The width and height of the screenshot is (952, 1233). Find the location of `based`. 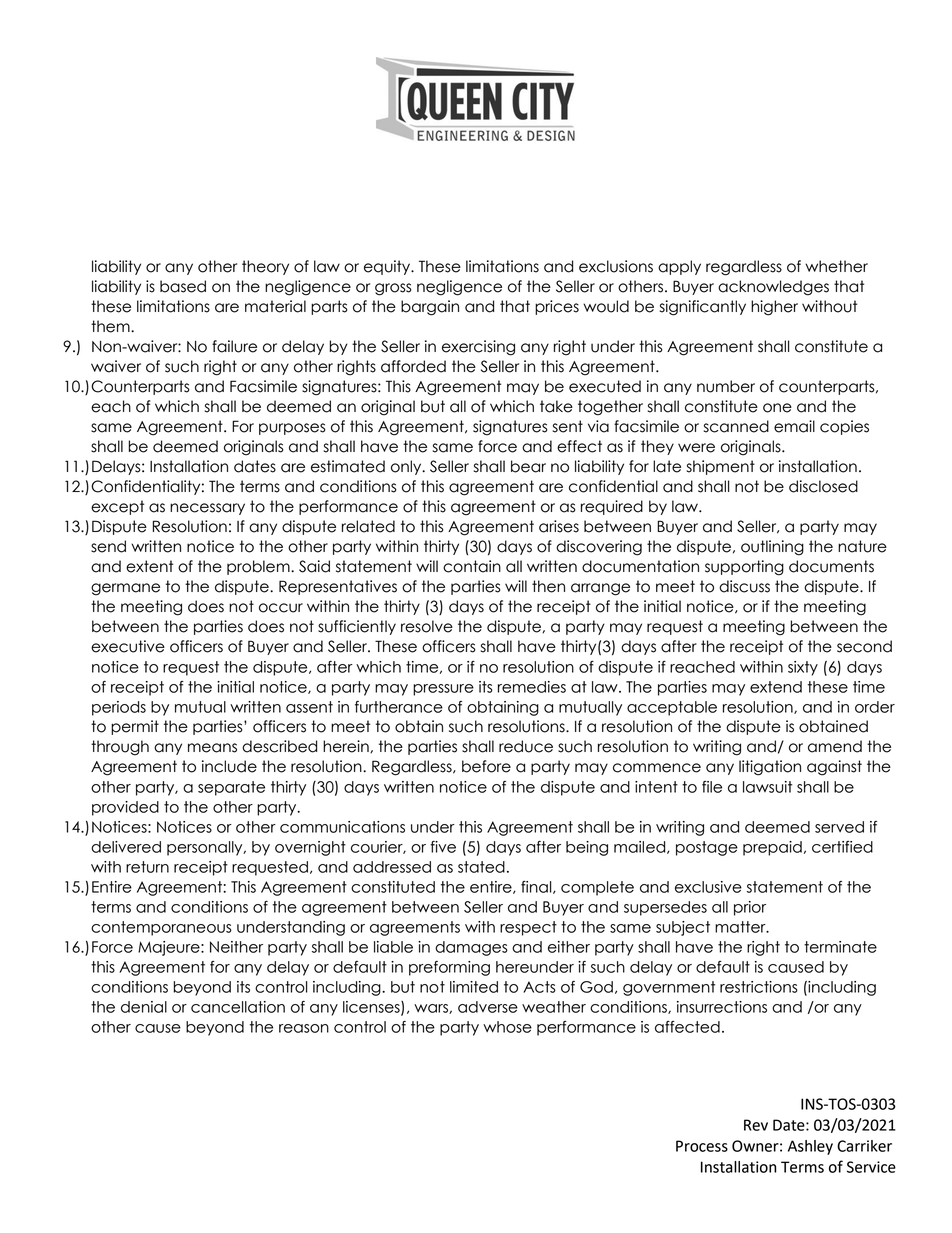

based is located at coordinates (183, 286).
